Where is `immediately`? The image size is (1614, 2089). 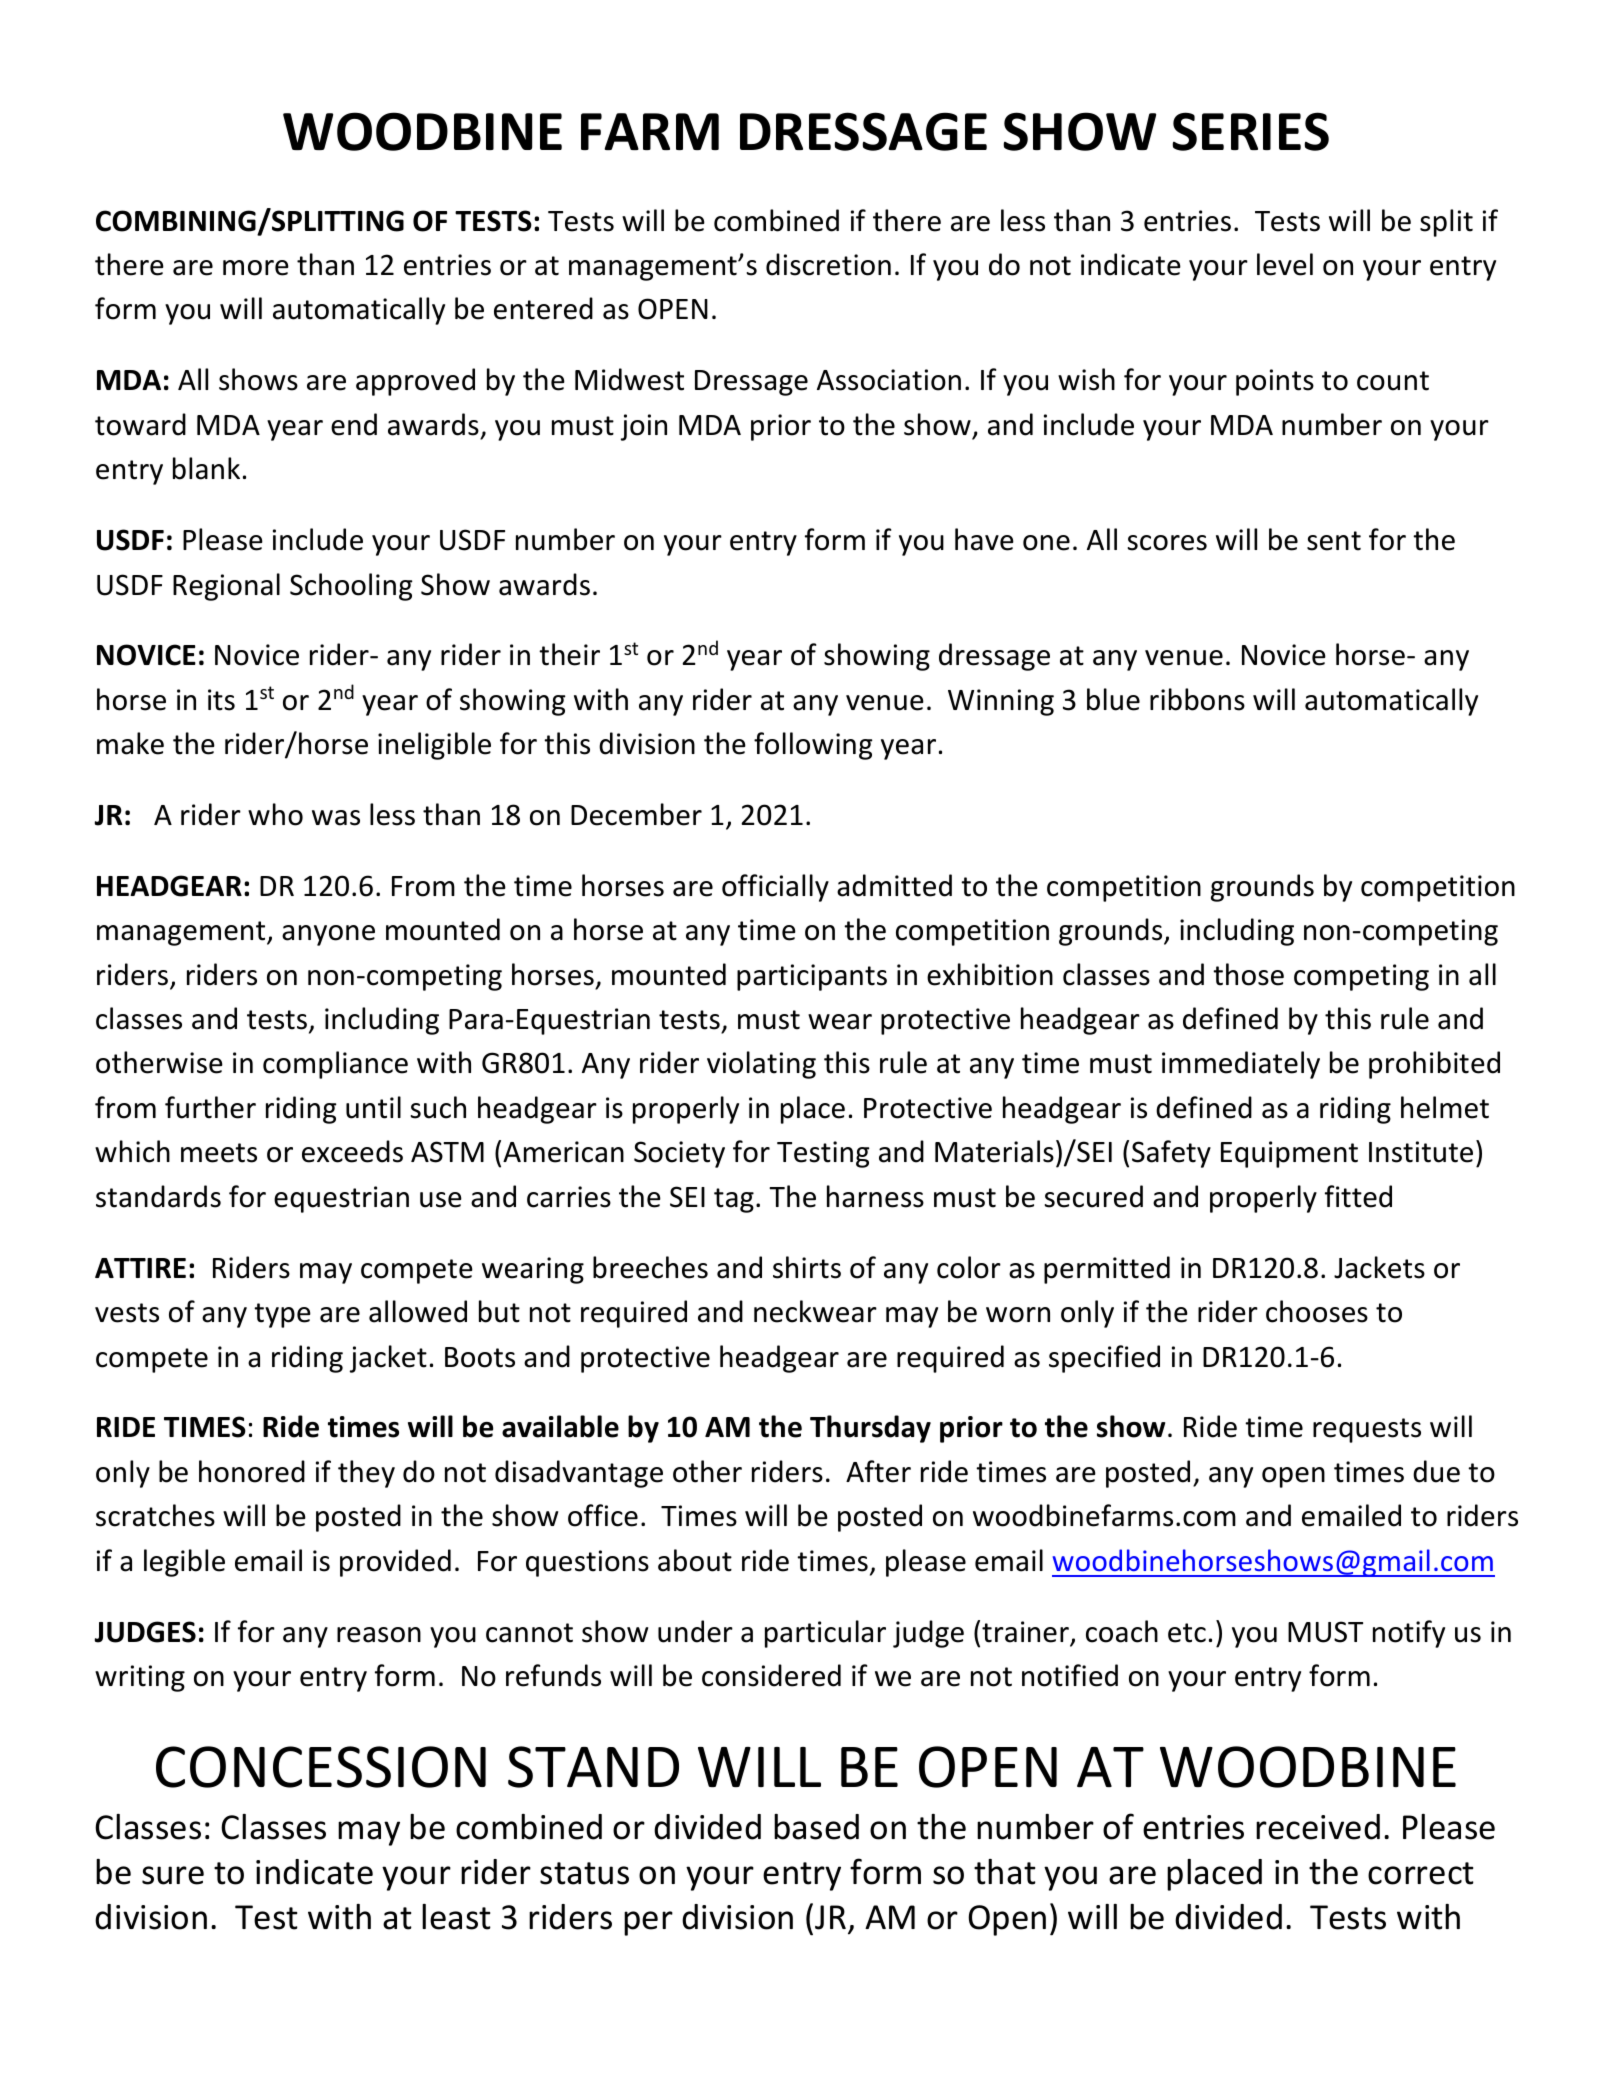
immediately is located at coordinates (1241, 1065).
